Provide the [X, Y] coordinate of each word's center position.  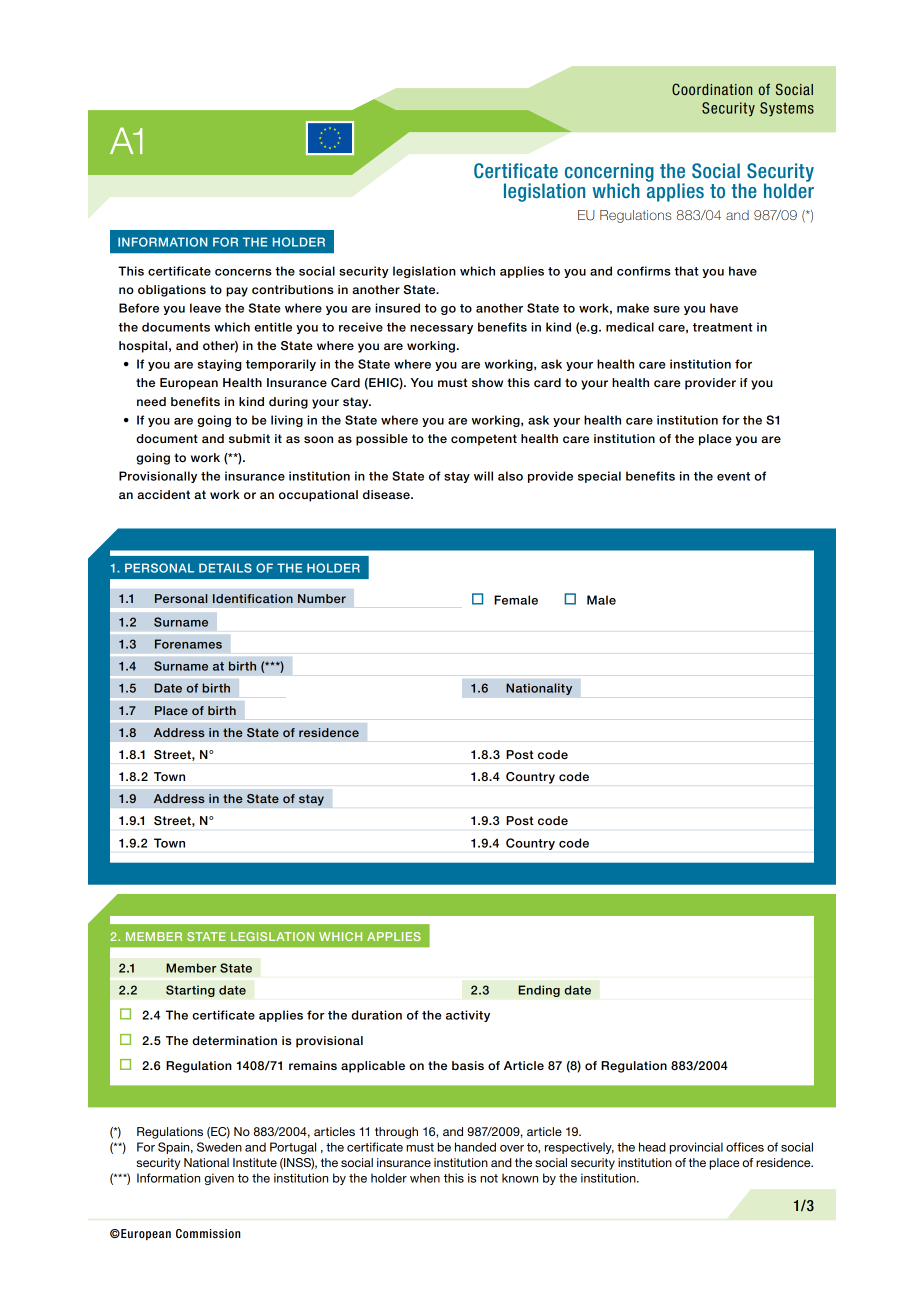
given [219, 1179]
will [483, 476]
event [733, 476]
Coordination [712, 89]
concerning [608, 173]
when [425, 1178]
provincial [696, 1148]
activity [468, 1016]
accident [163, 494]
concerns [243, 272]
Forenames [188, 644]
